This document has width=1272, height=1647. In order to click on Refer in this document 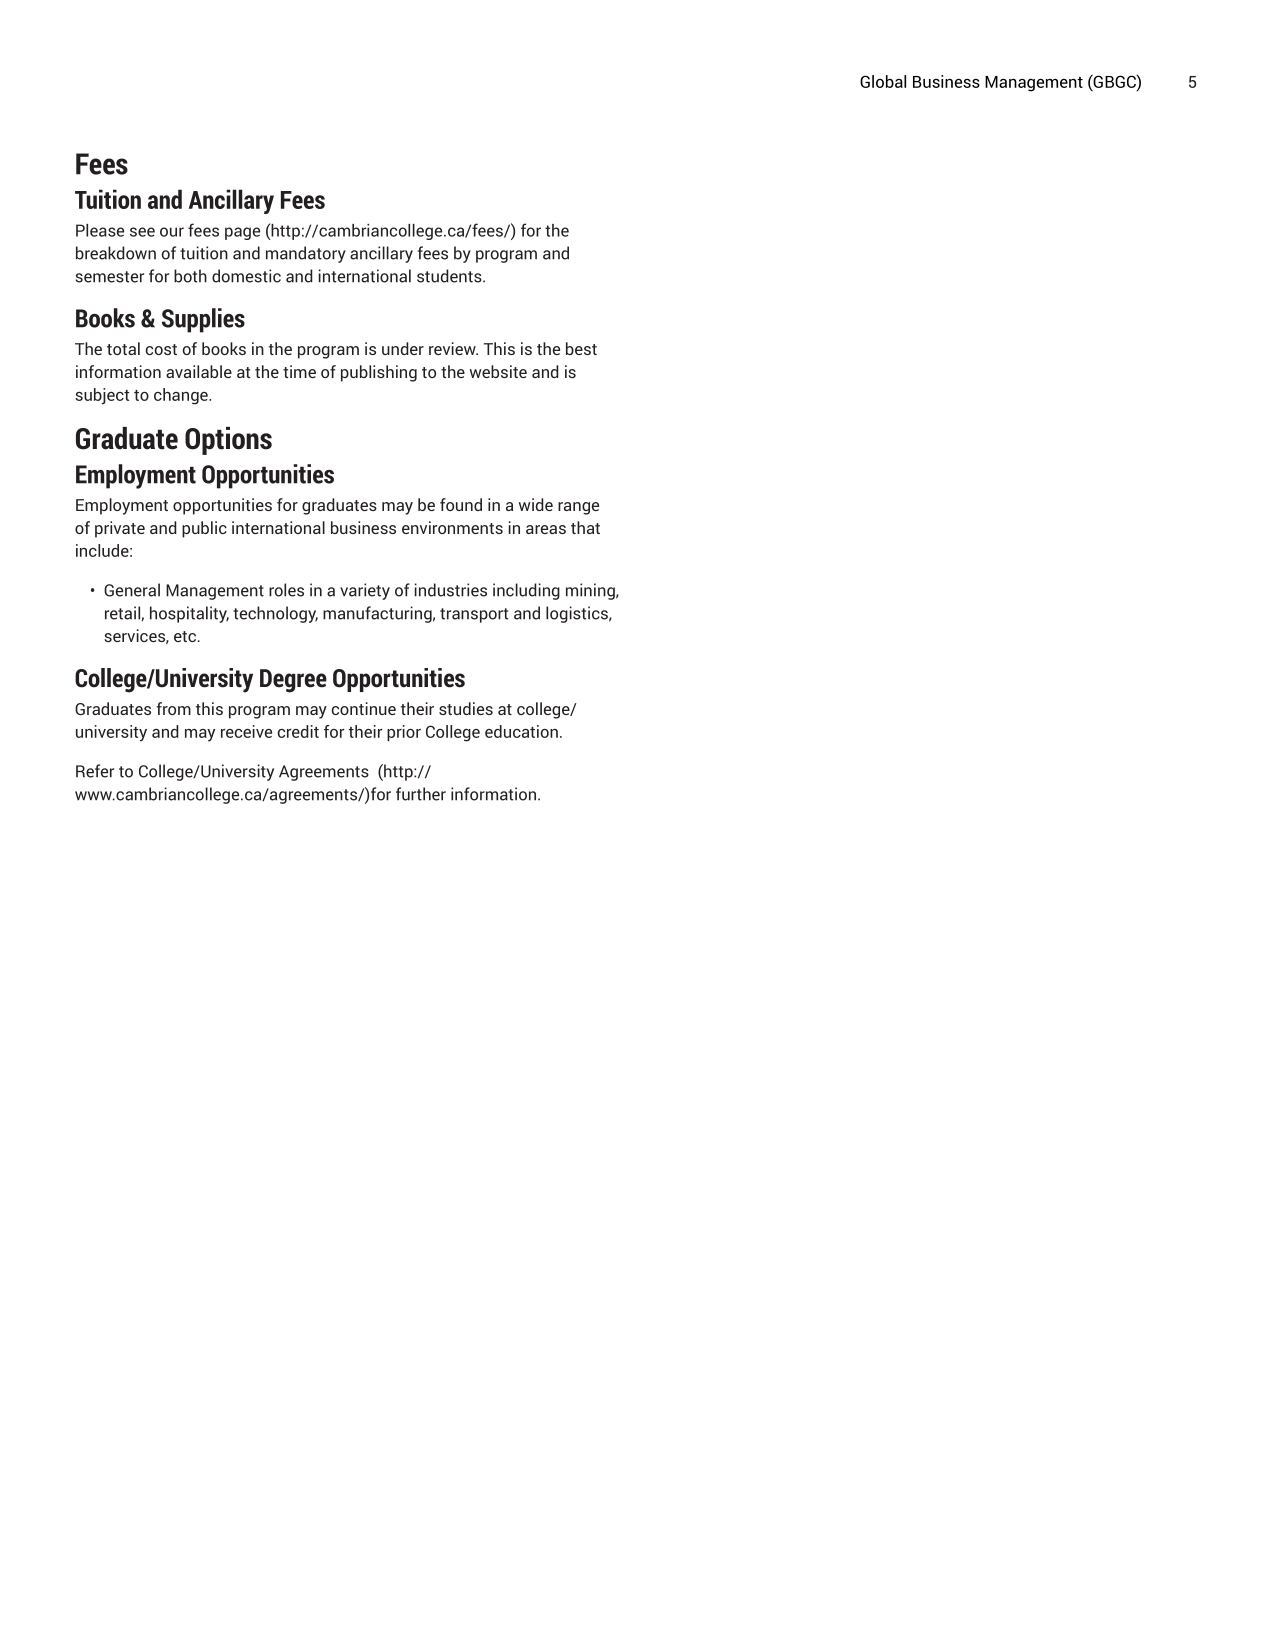, I will do `click(95, 771)`.
